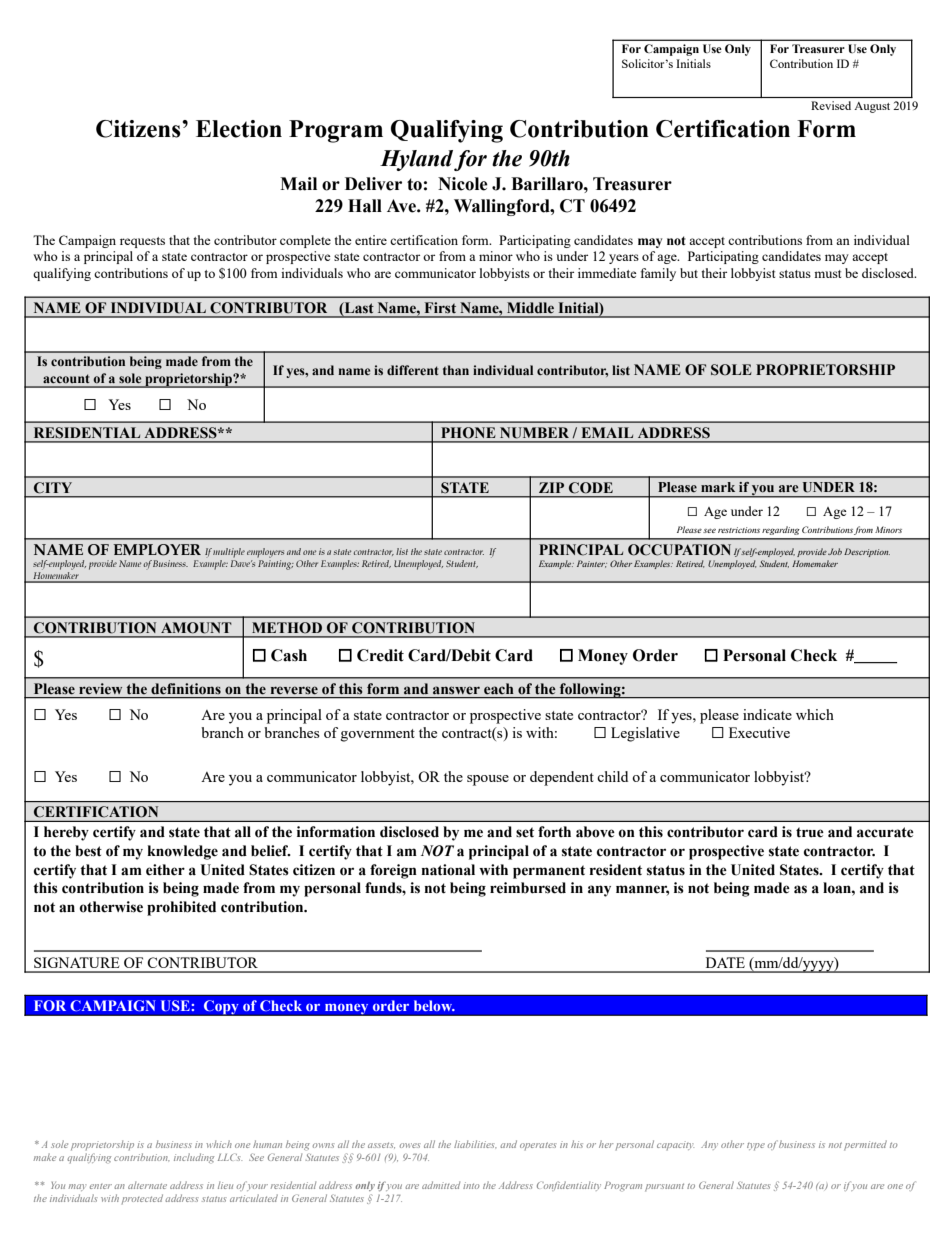  Describe the element at coordinates (186, 688) in the screenshot. I see `definitions` at that location.
